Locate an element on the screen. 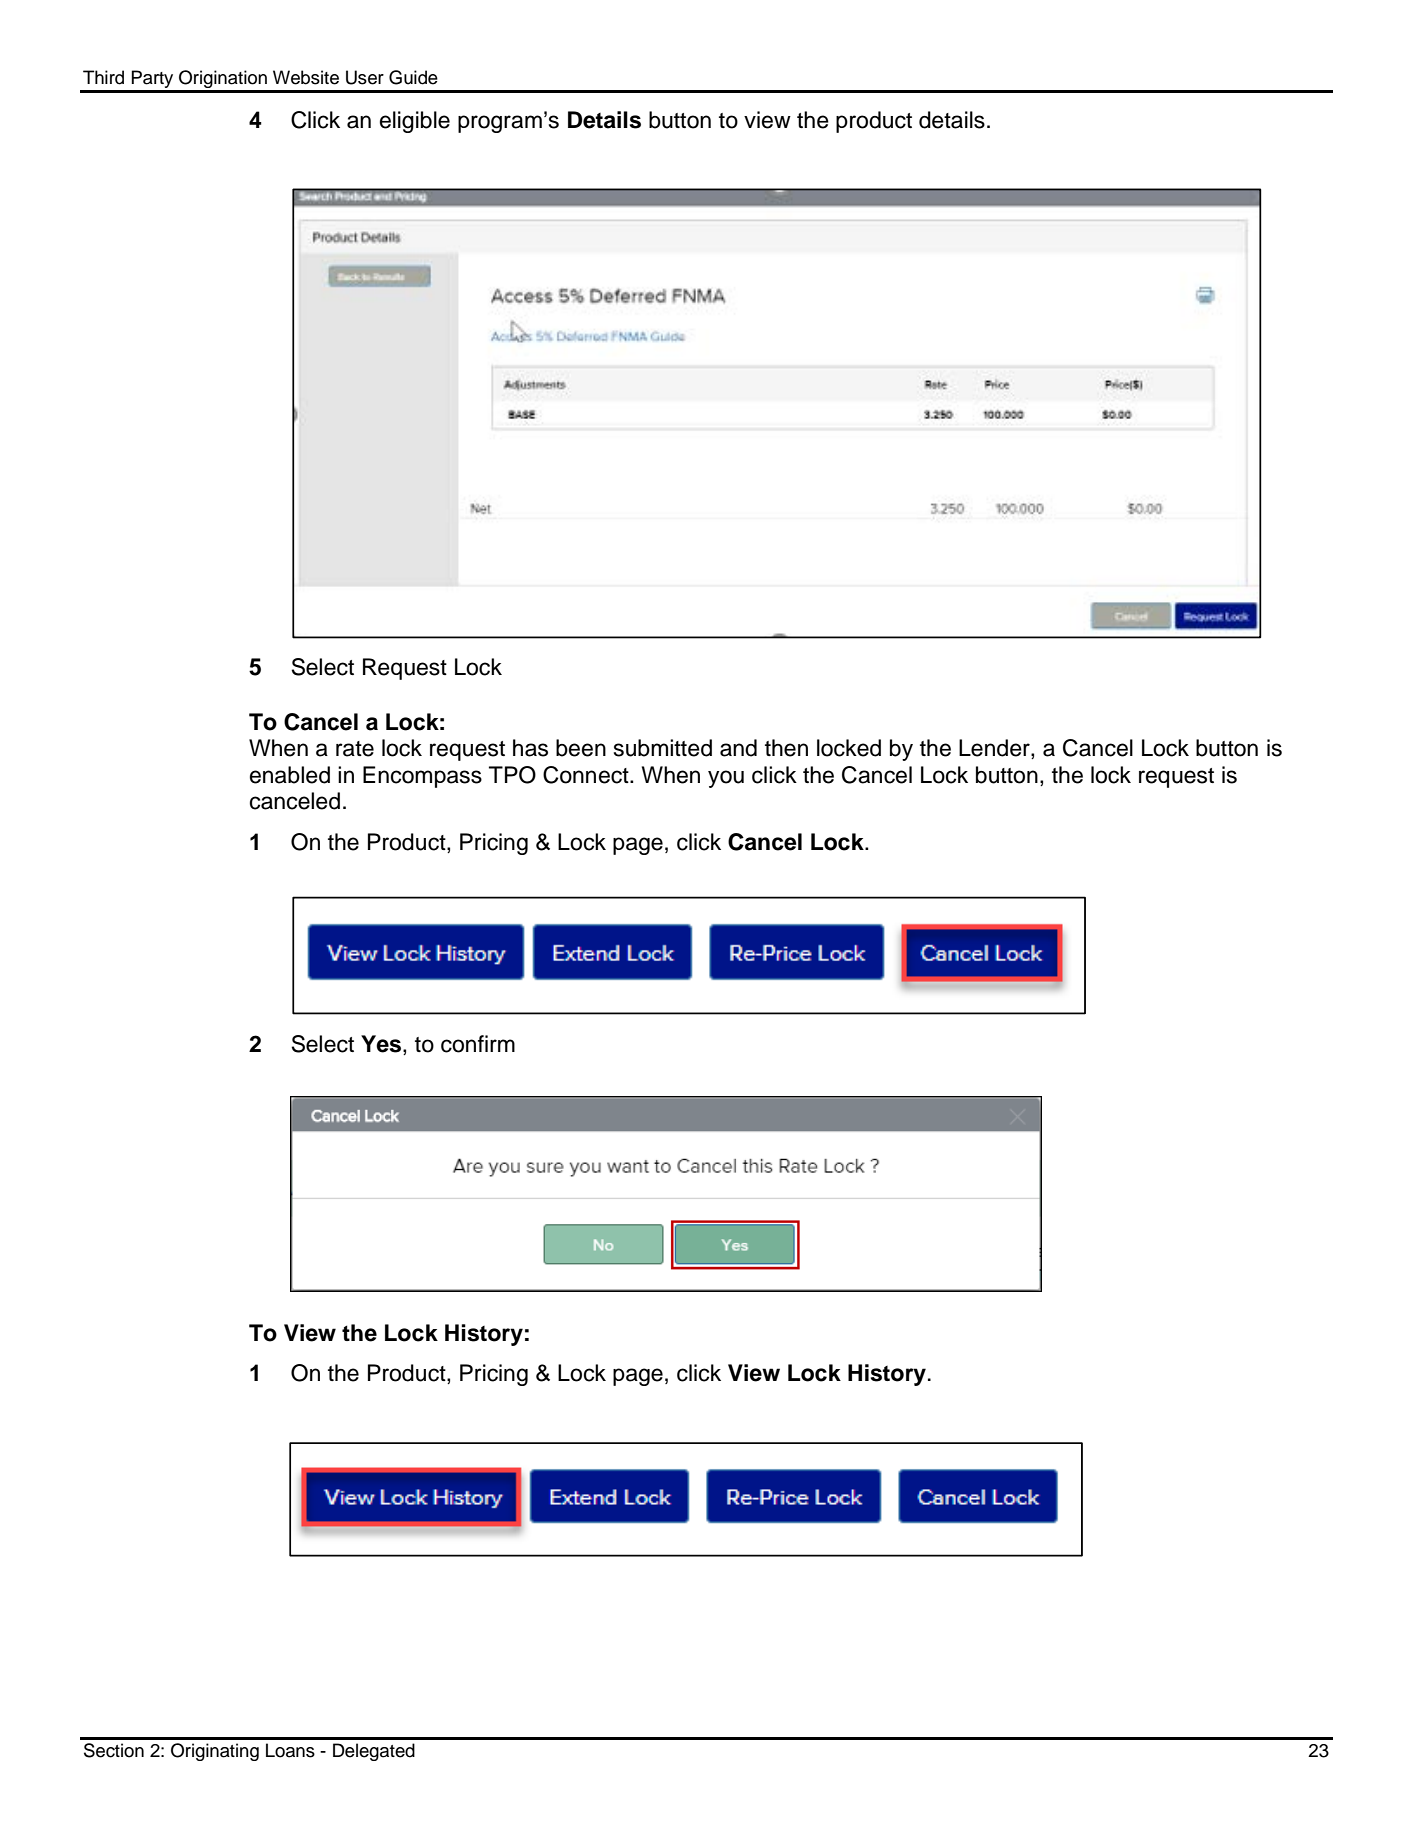 This screenshot has height=1827, width=1412. has is located at coordinates (530, 748).
